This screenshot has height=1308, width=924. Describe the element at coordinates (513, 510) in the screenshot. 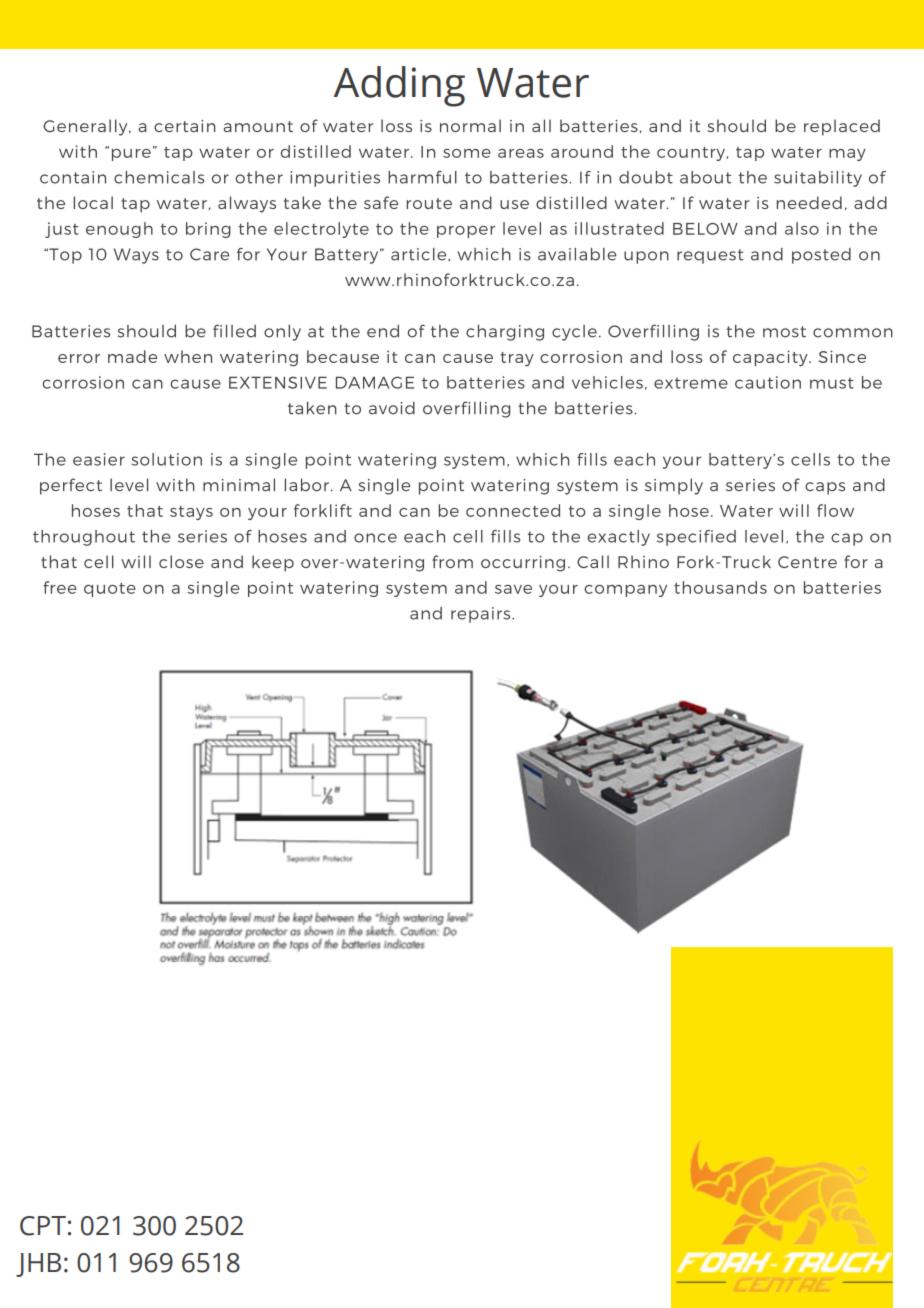

I see `connected` at that location.
